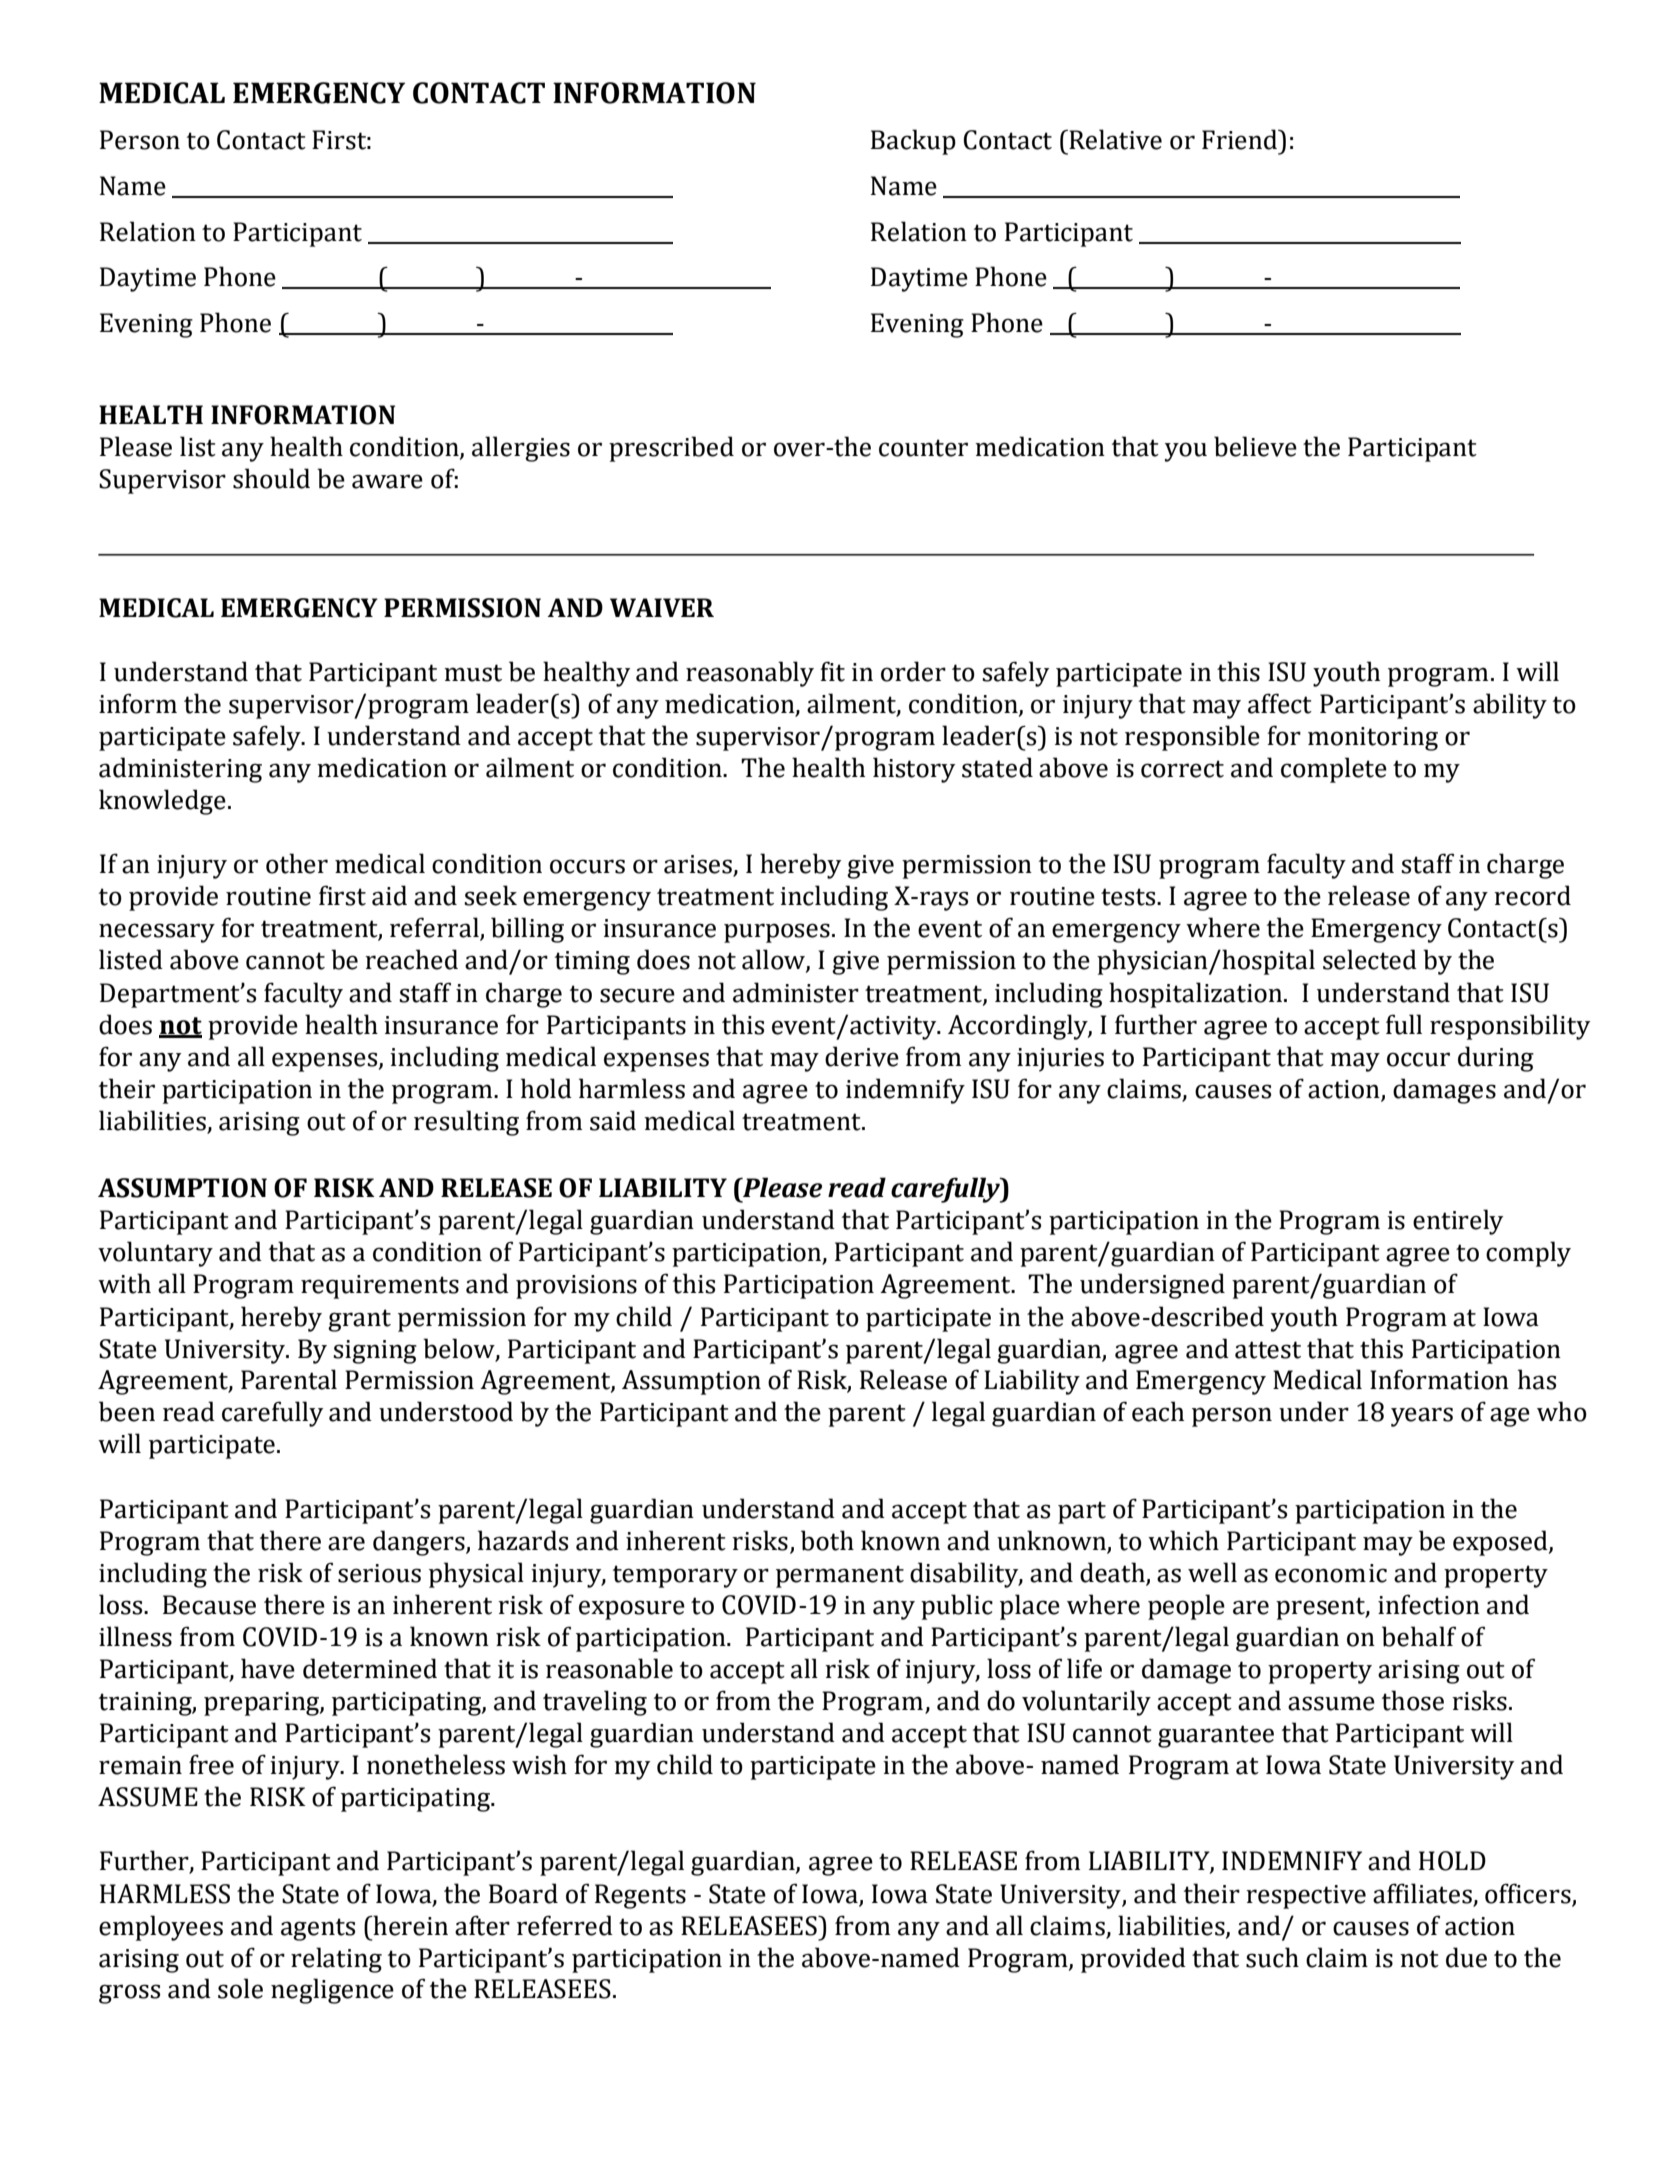 The height and width of the screenshot is (2165, 1673). Describe the element at coordinates (1496, 1059) in the screenshot. I see `during` at that location.
